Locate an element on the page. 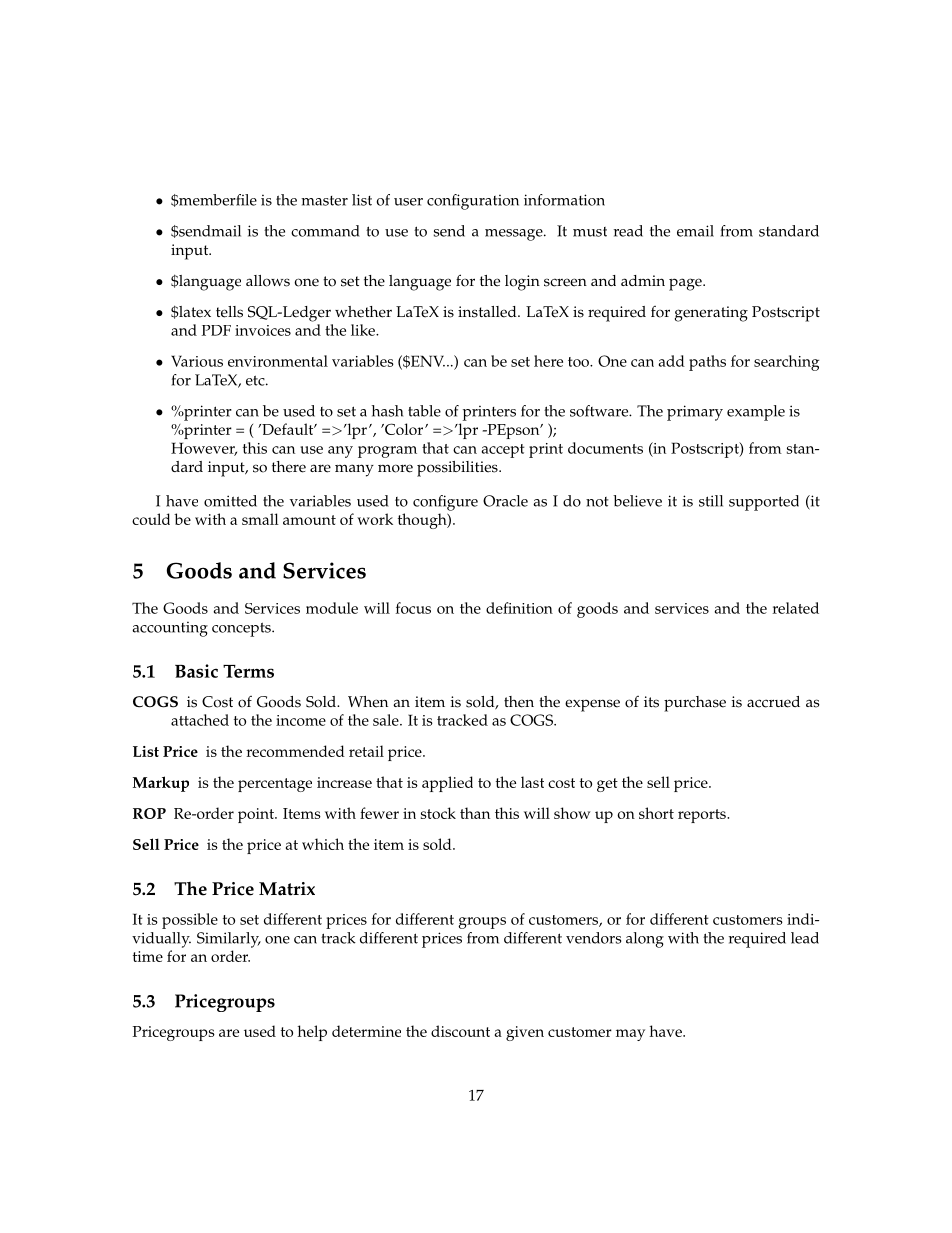  allows is located at coordinates (268, 281).
